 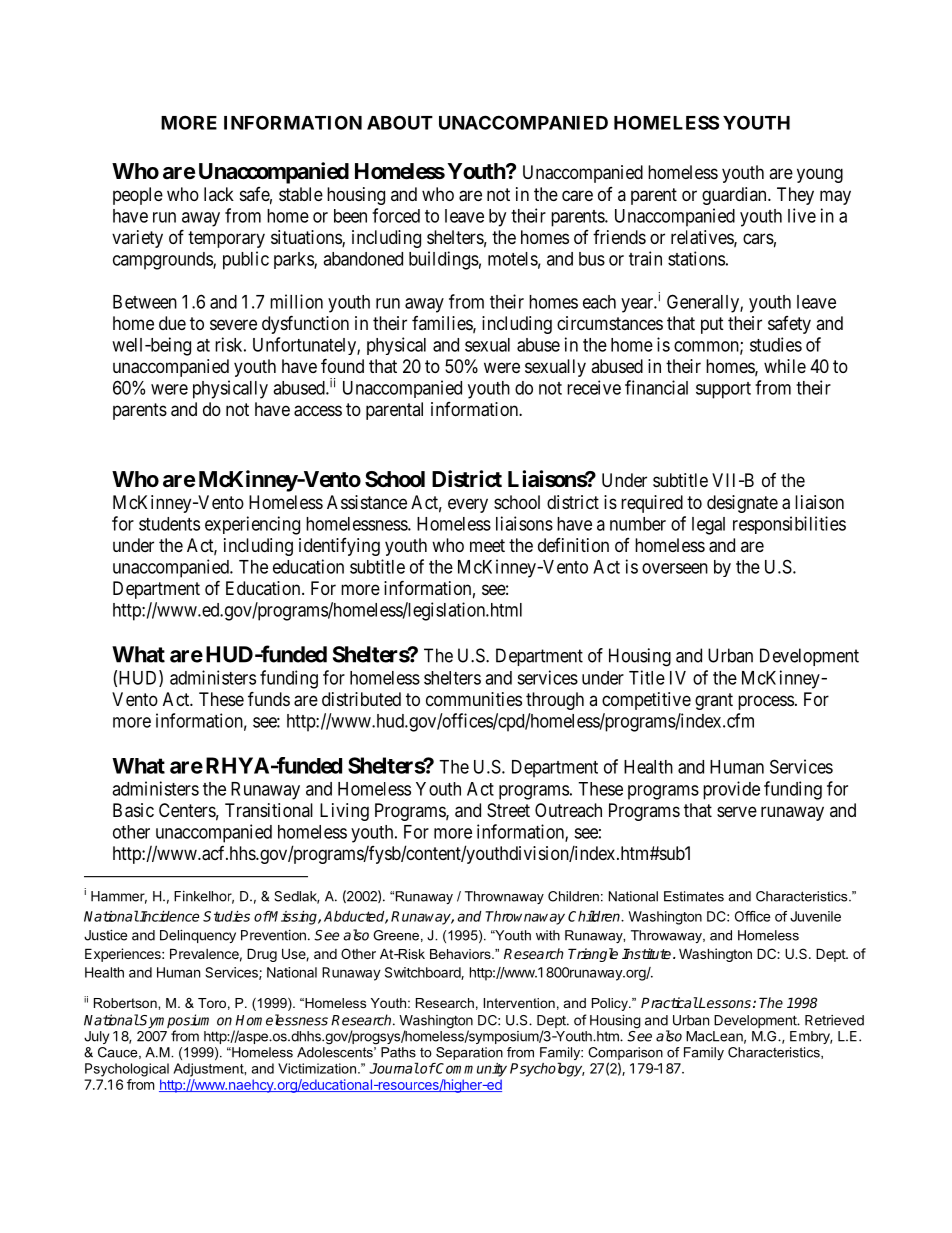 What do you see at coordinates (508, 810) in the screenshot?
I see `Street` at bounding box center [508, 810].
